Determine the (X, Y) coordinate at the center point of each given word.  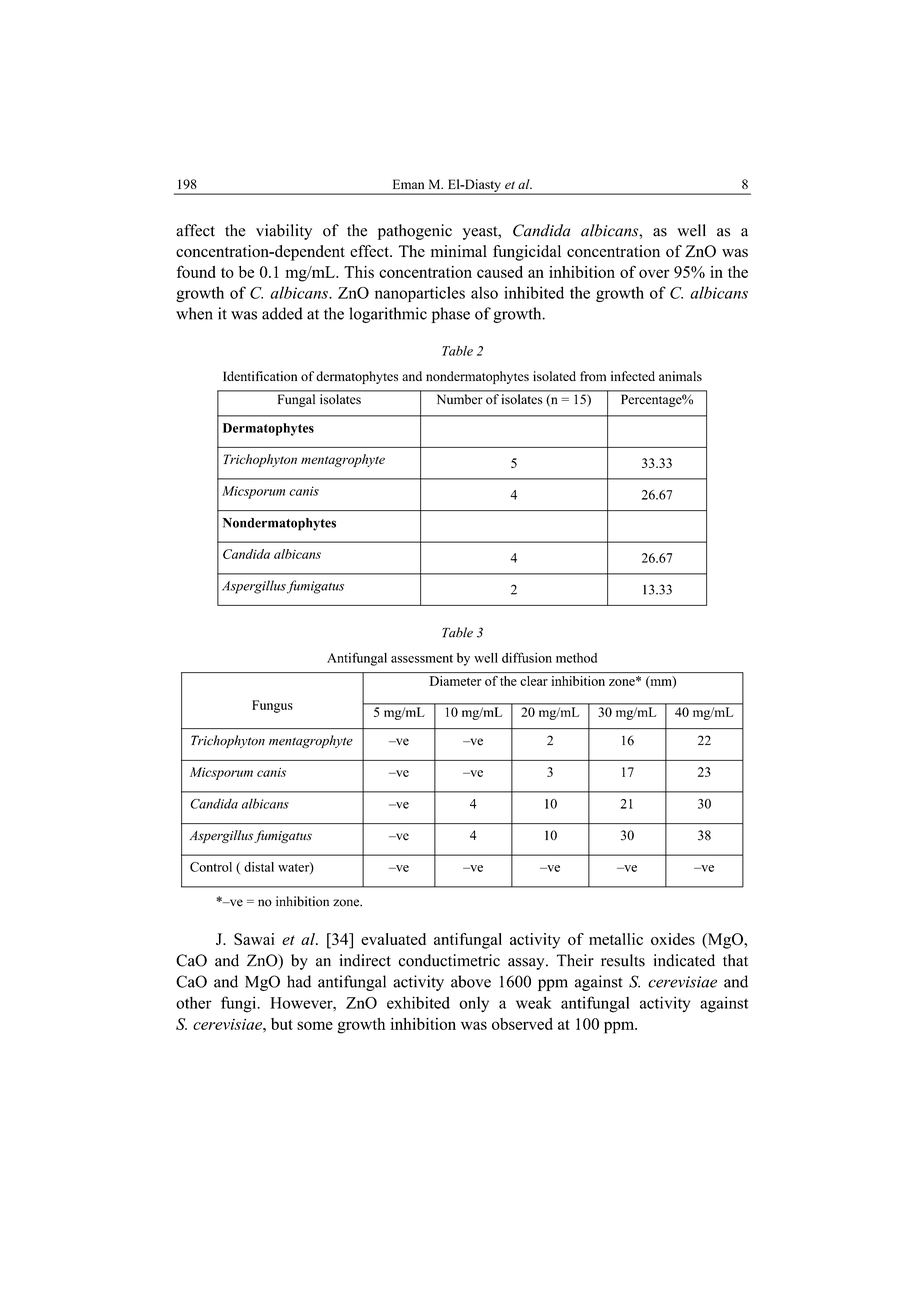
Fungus (272, 706)
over (654, 273)
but (282, 1024)
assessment (422, 658)
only (474, 1004)
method (576, 658)
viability (284, 232)
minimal (459, 251)
